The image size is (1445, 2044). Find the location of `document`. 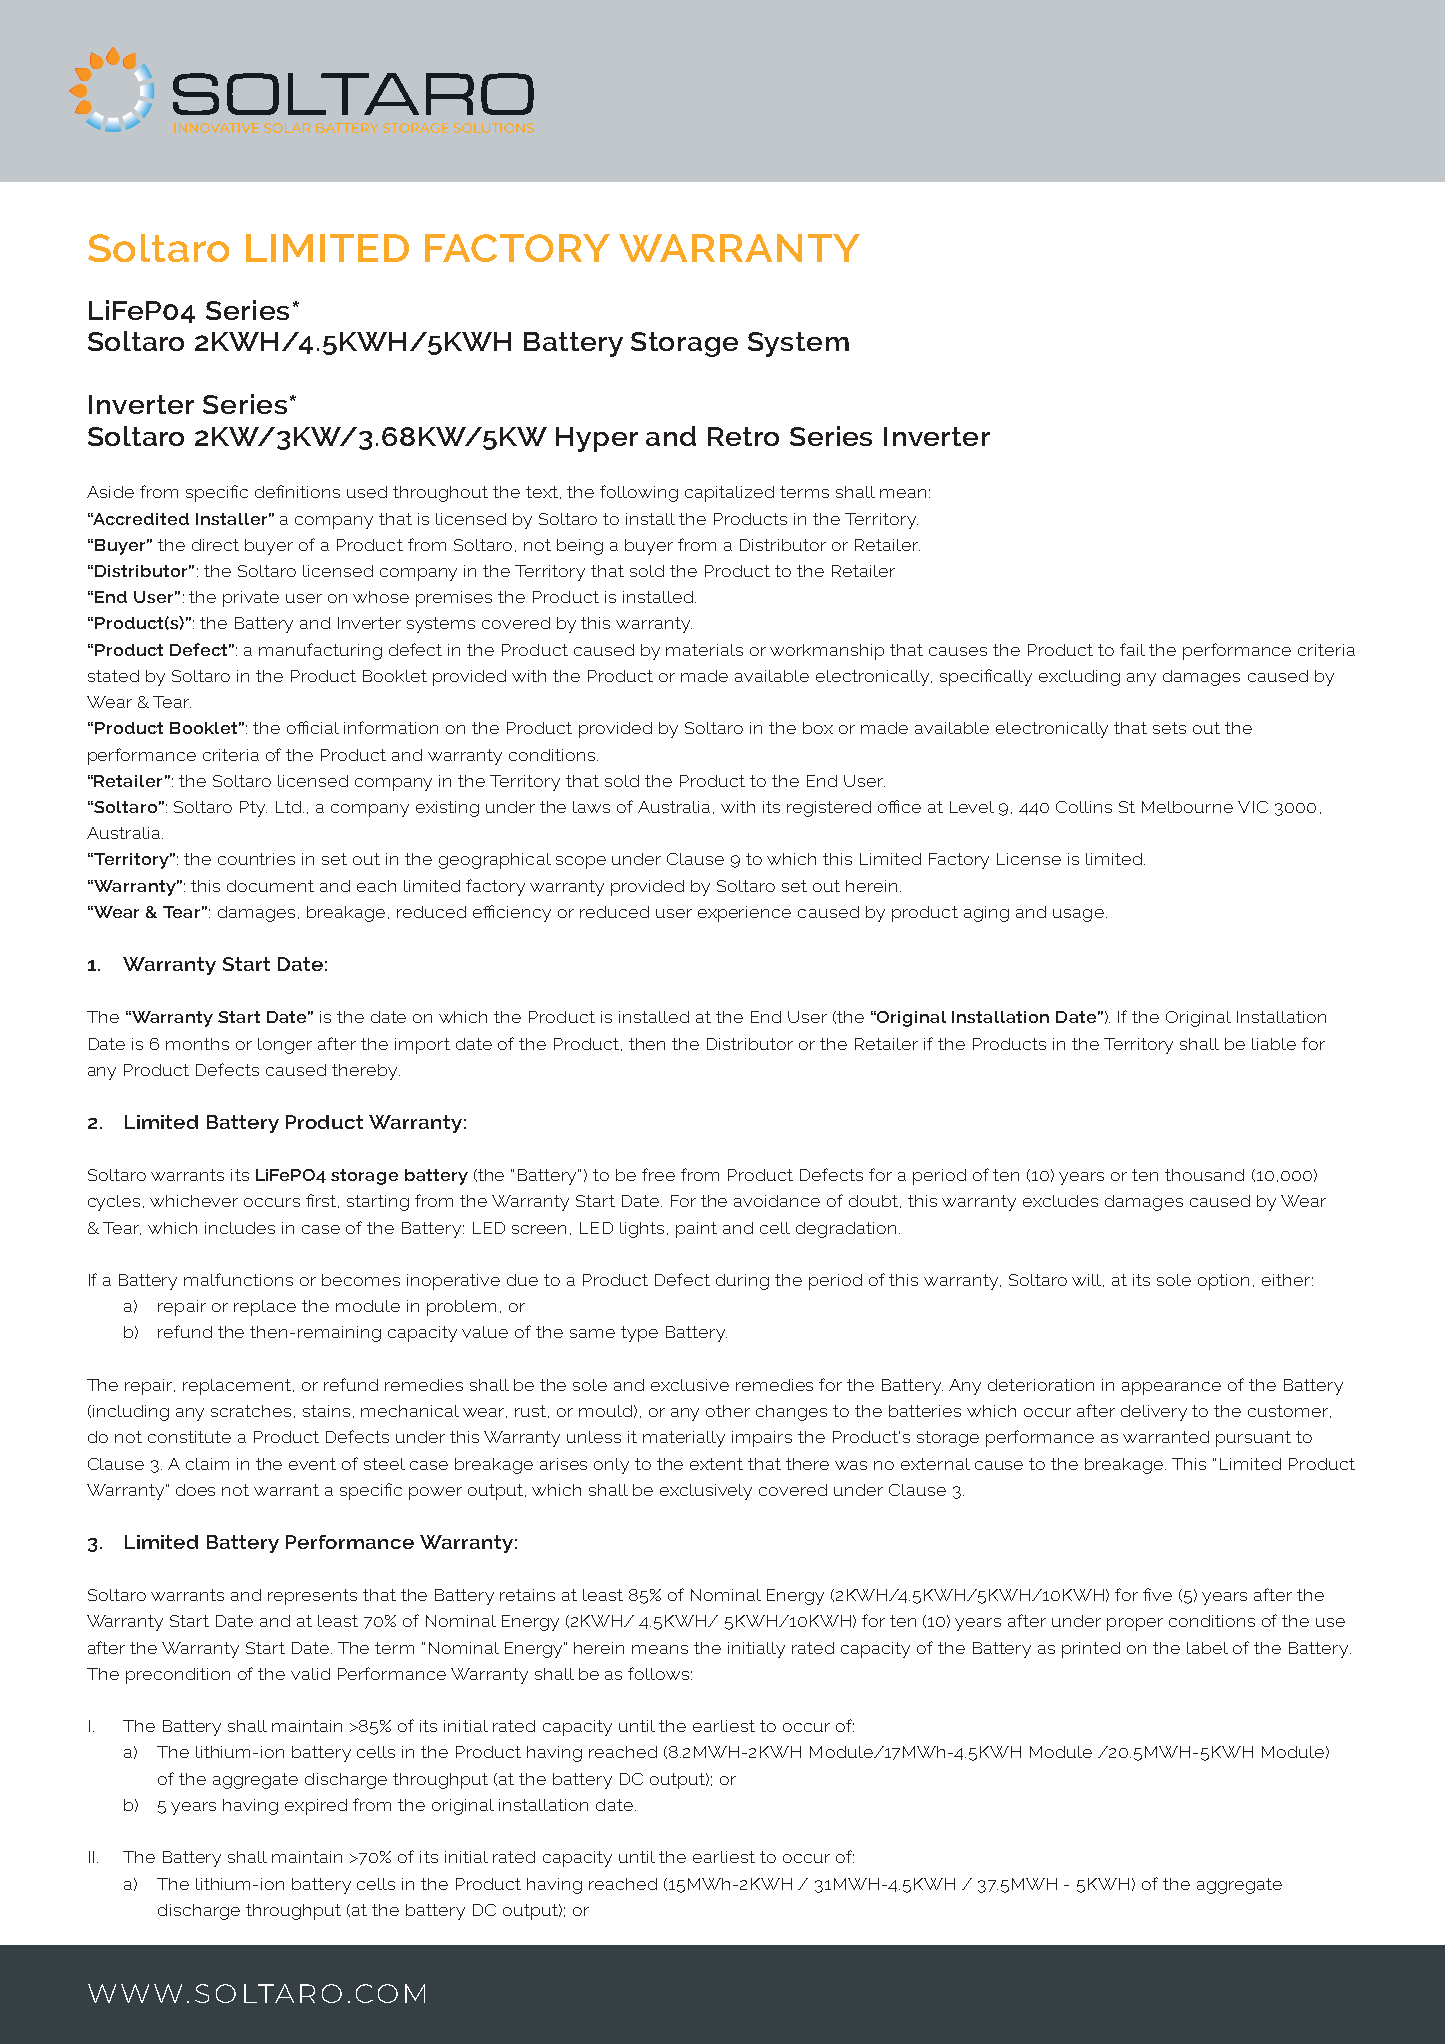

document is located at coordinates (270, 886).
